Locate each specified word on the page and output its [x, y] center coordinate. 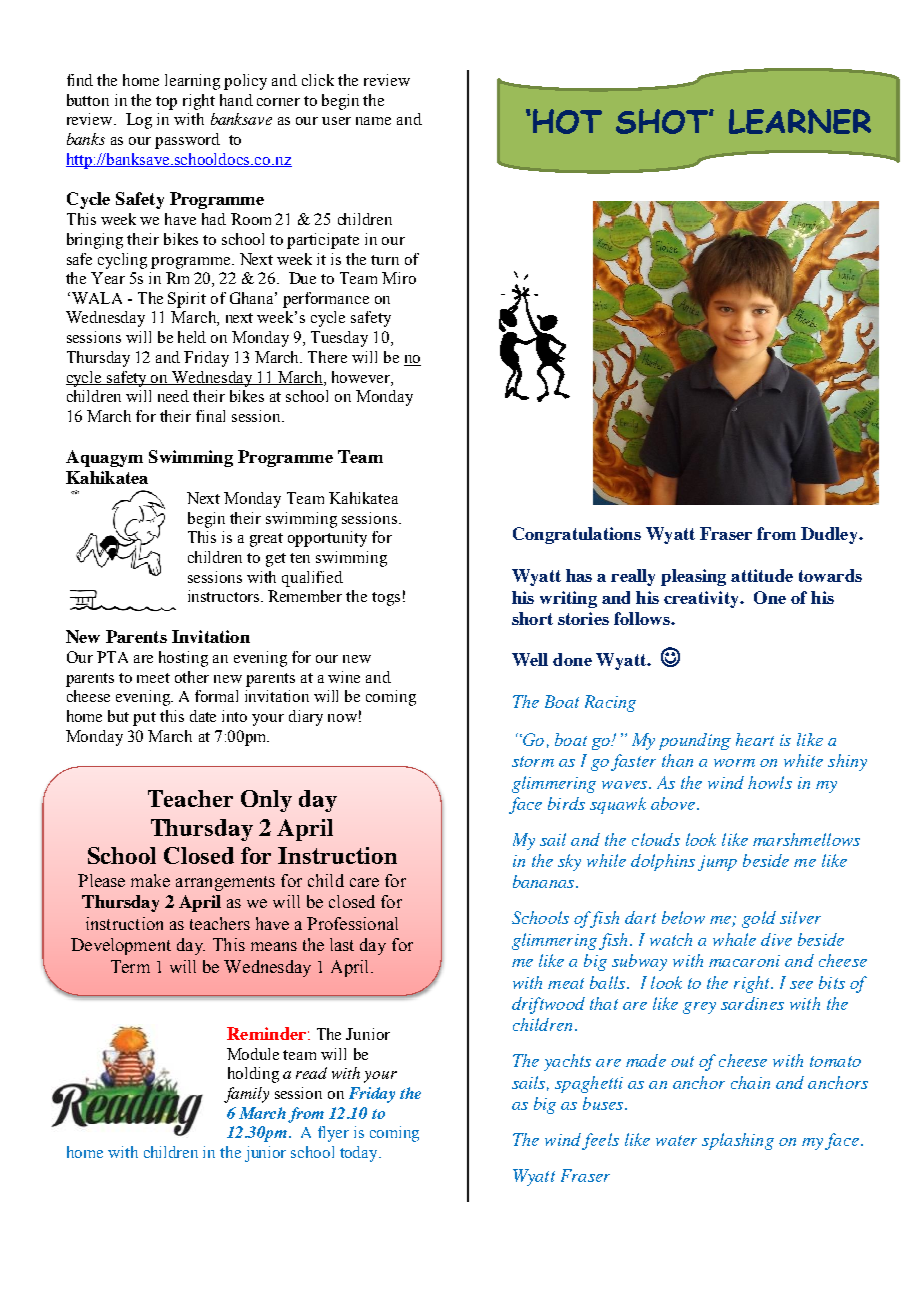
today [360, 1154]
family [246, 1095]
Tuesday [339, 339]
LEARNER [800, 121]
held [192, 337]
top [166, 103]
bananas [545, 881]
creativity [702, 599]
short [532, 618]
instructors [223, 596]
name [373, 121]
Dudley [830, 535]
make [150, 880]
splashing [738, 1141]
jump [717, 863]
